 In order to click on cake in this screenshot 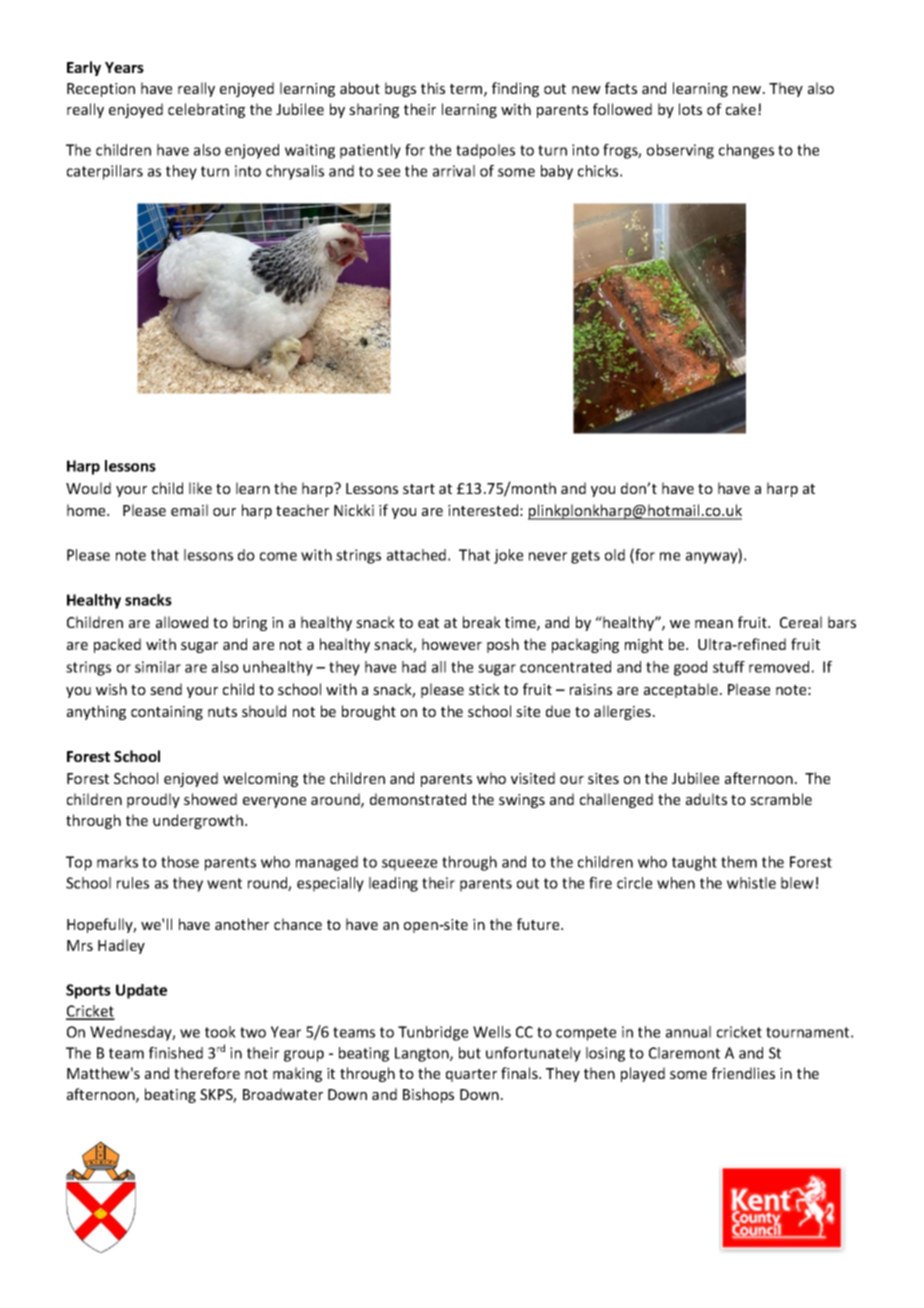, I will do `click(741, 109)`.
